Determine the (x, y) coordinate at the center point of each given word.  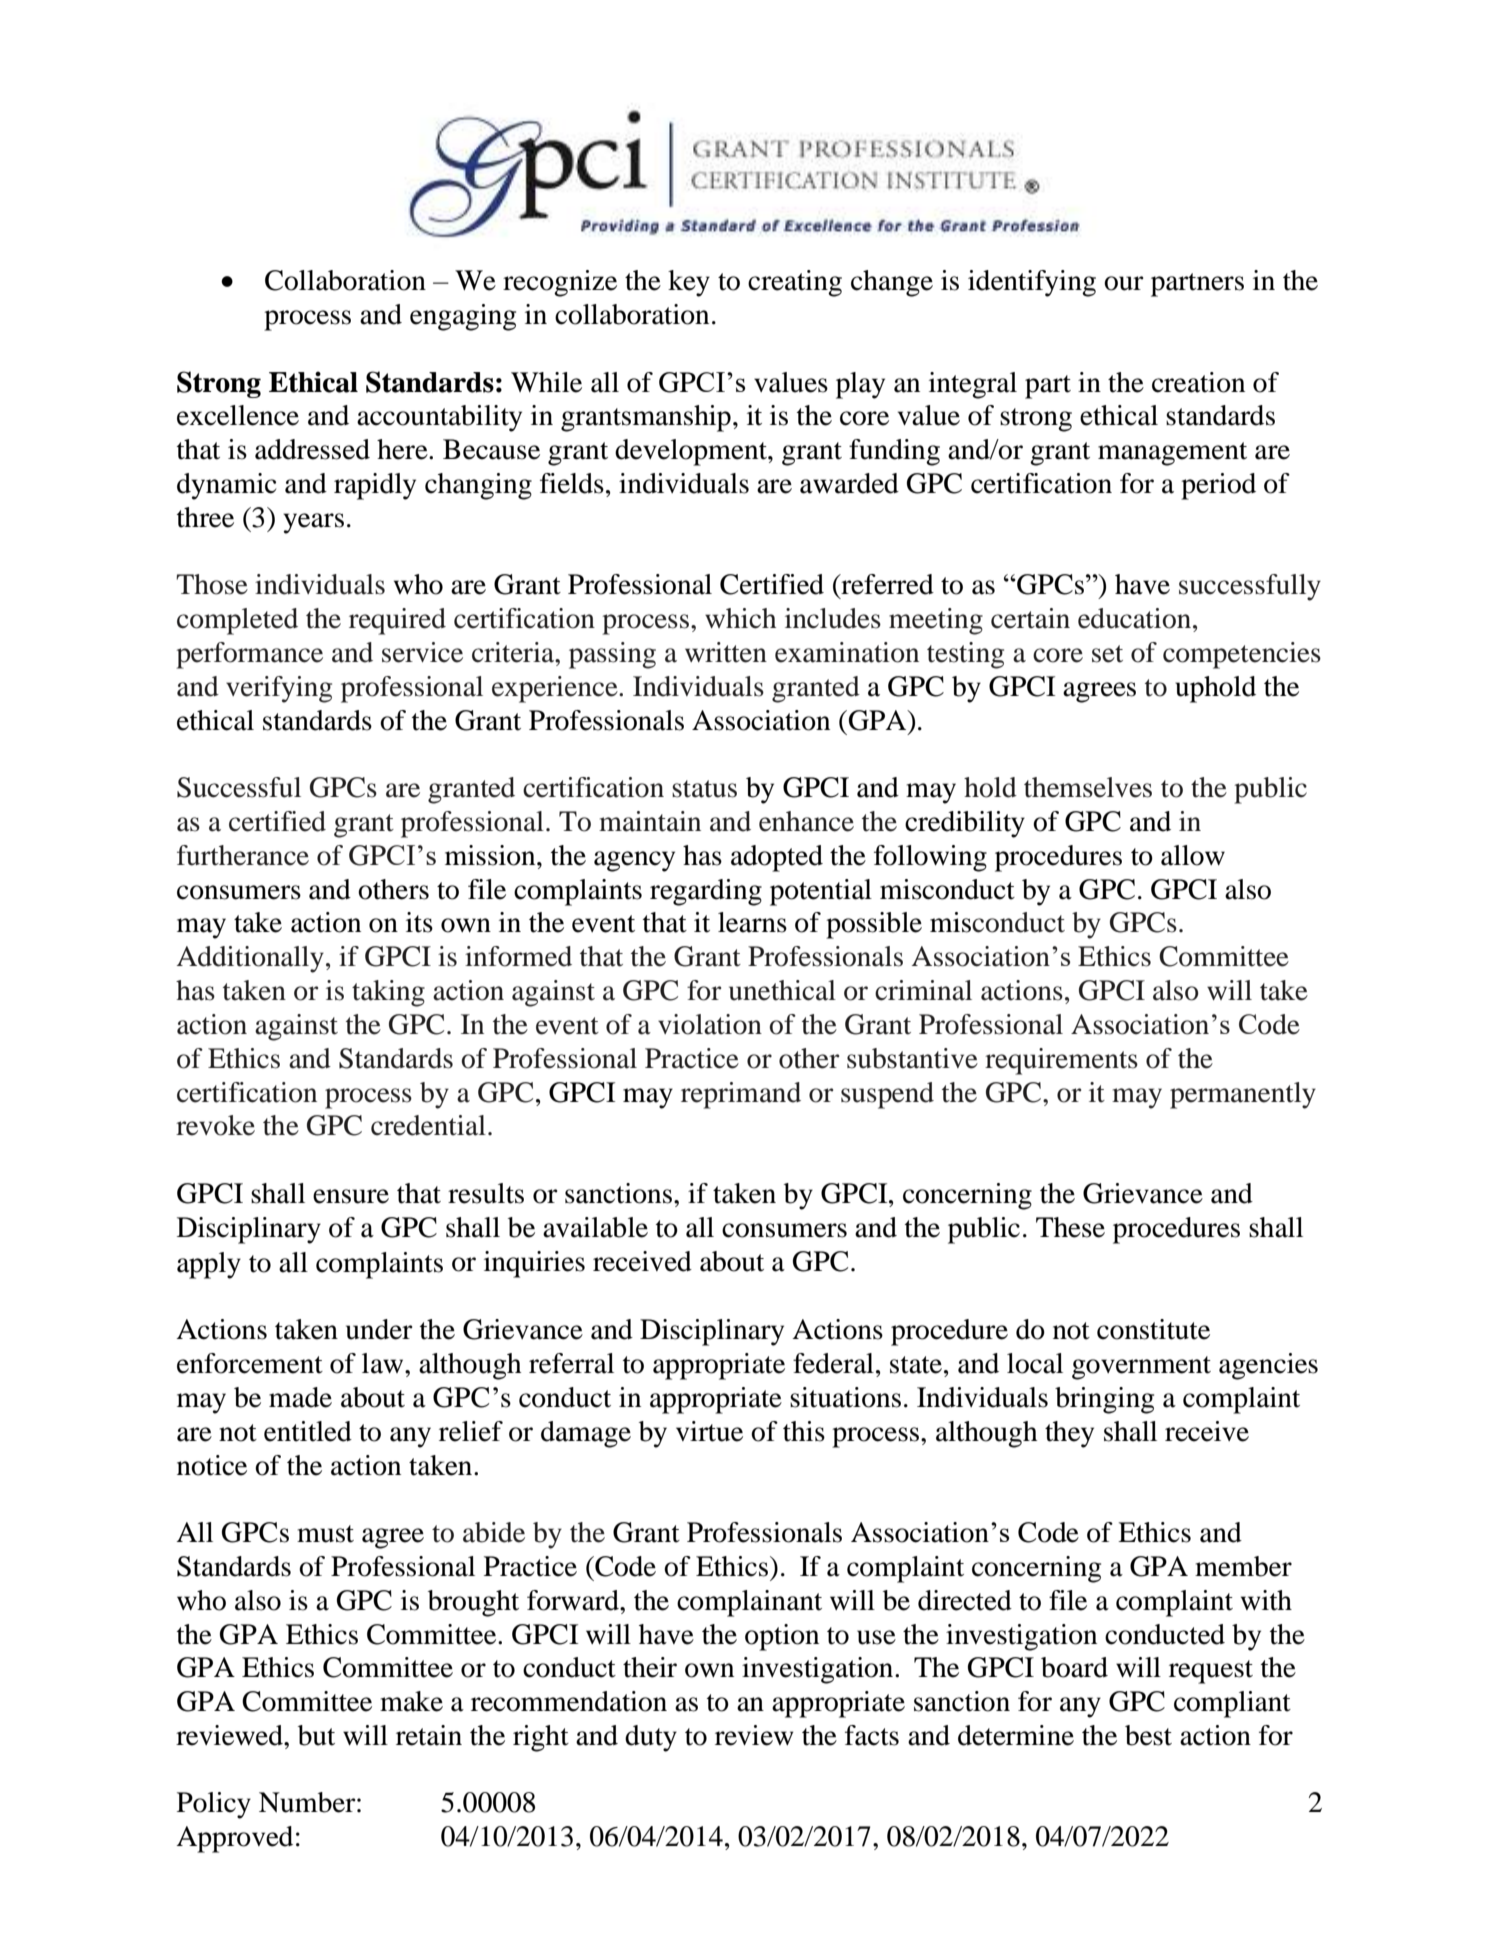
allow (1193, 855)
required (397, 621)
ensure (351, 1196)
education (1136, 618)
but (316, 1735)
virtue (709, 1431)
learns (752, 922)
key (689, 283)
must (325, 1534)
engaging (463, 317)
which (740, 618)
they (1069, 1434)
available (595, 1227)
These (1070, 1227)
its (419, 922)
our (1124, 283)
